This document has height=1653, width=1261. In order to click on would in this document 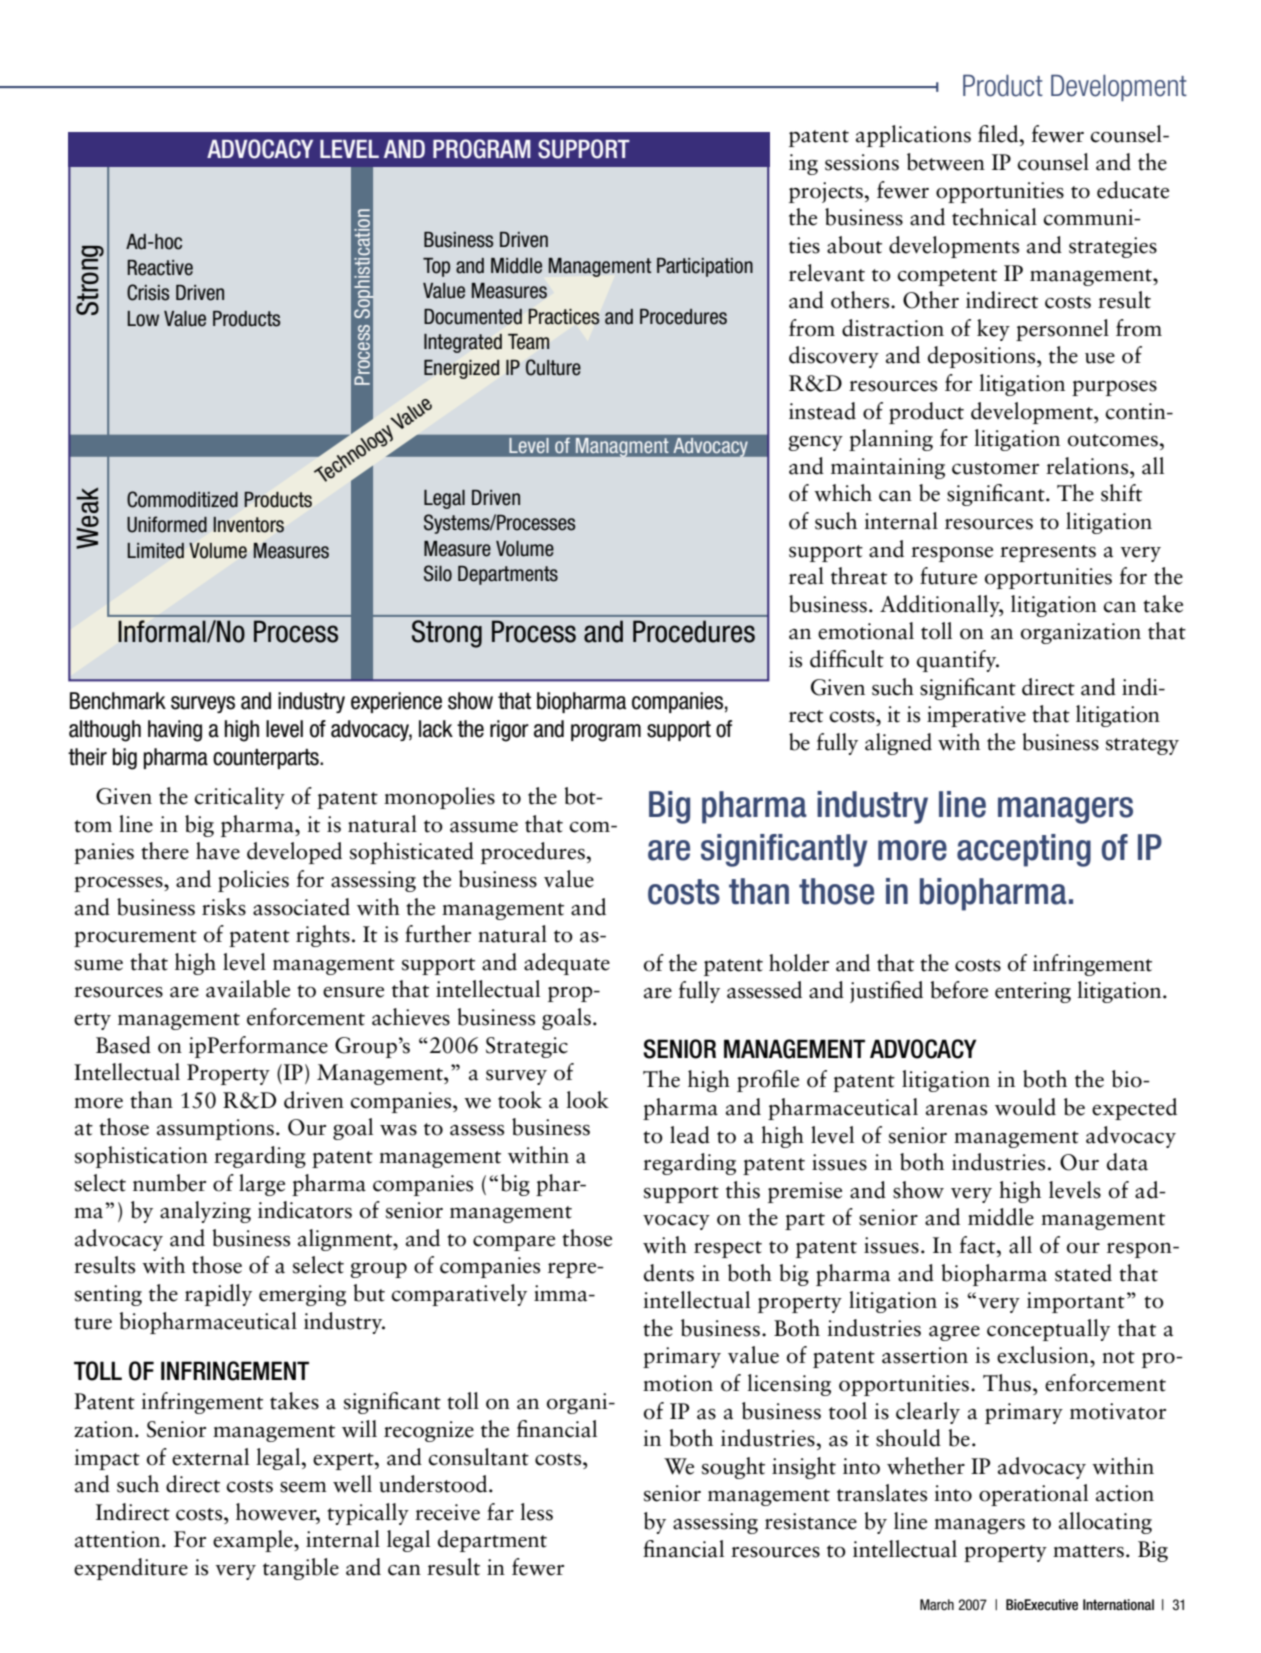, I will do `click(1025, 1107)`.
